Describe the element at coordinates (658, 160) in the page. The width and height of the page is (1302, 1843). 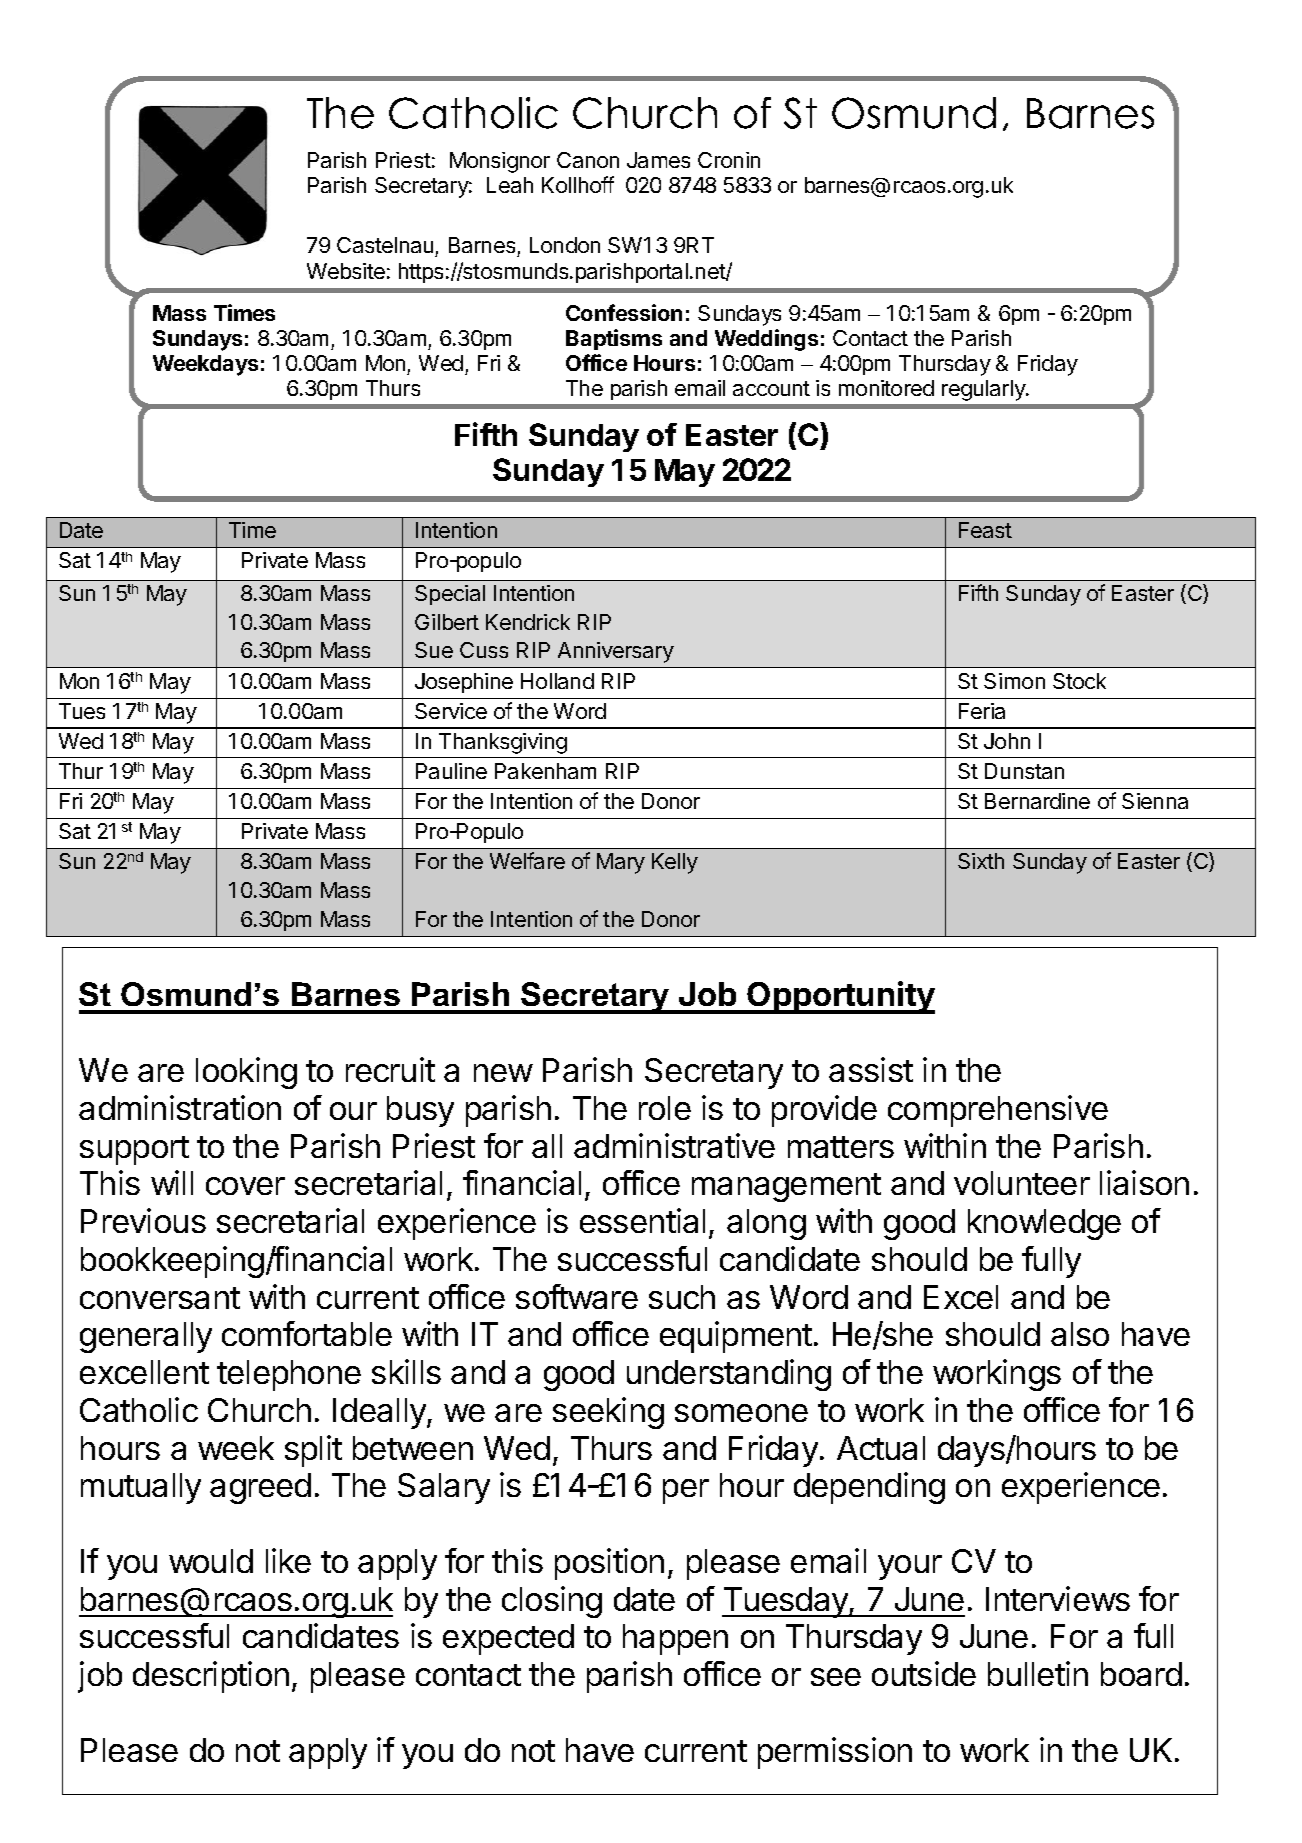
I see `James` at that location.
